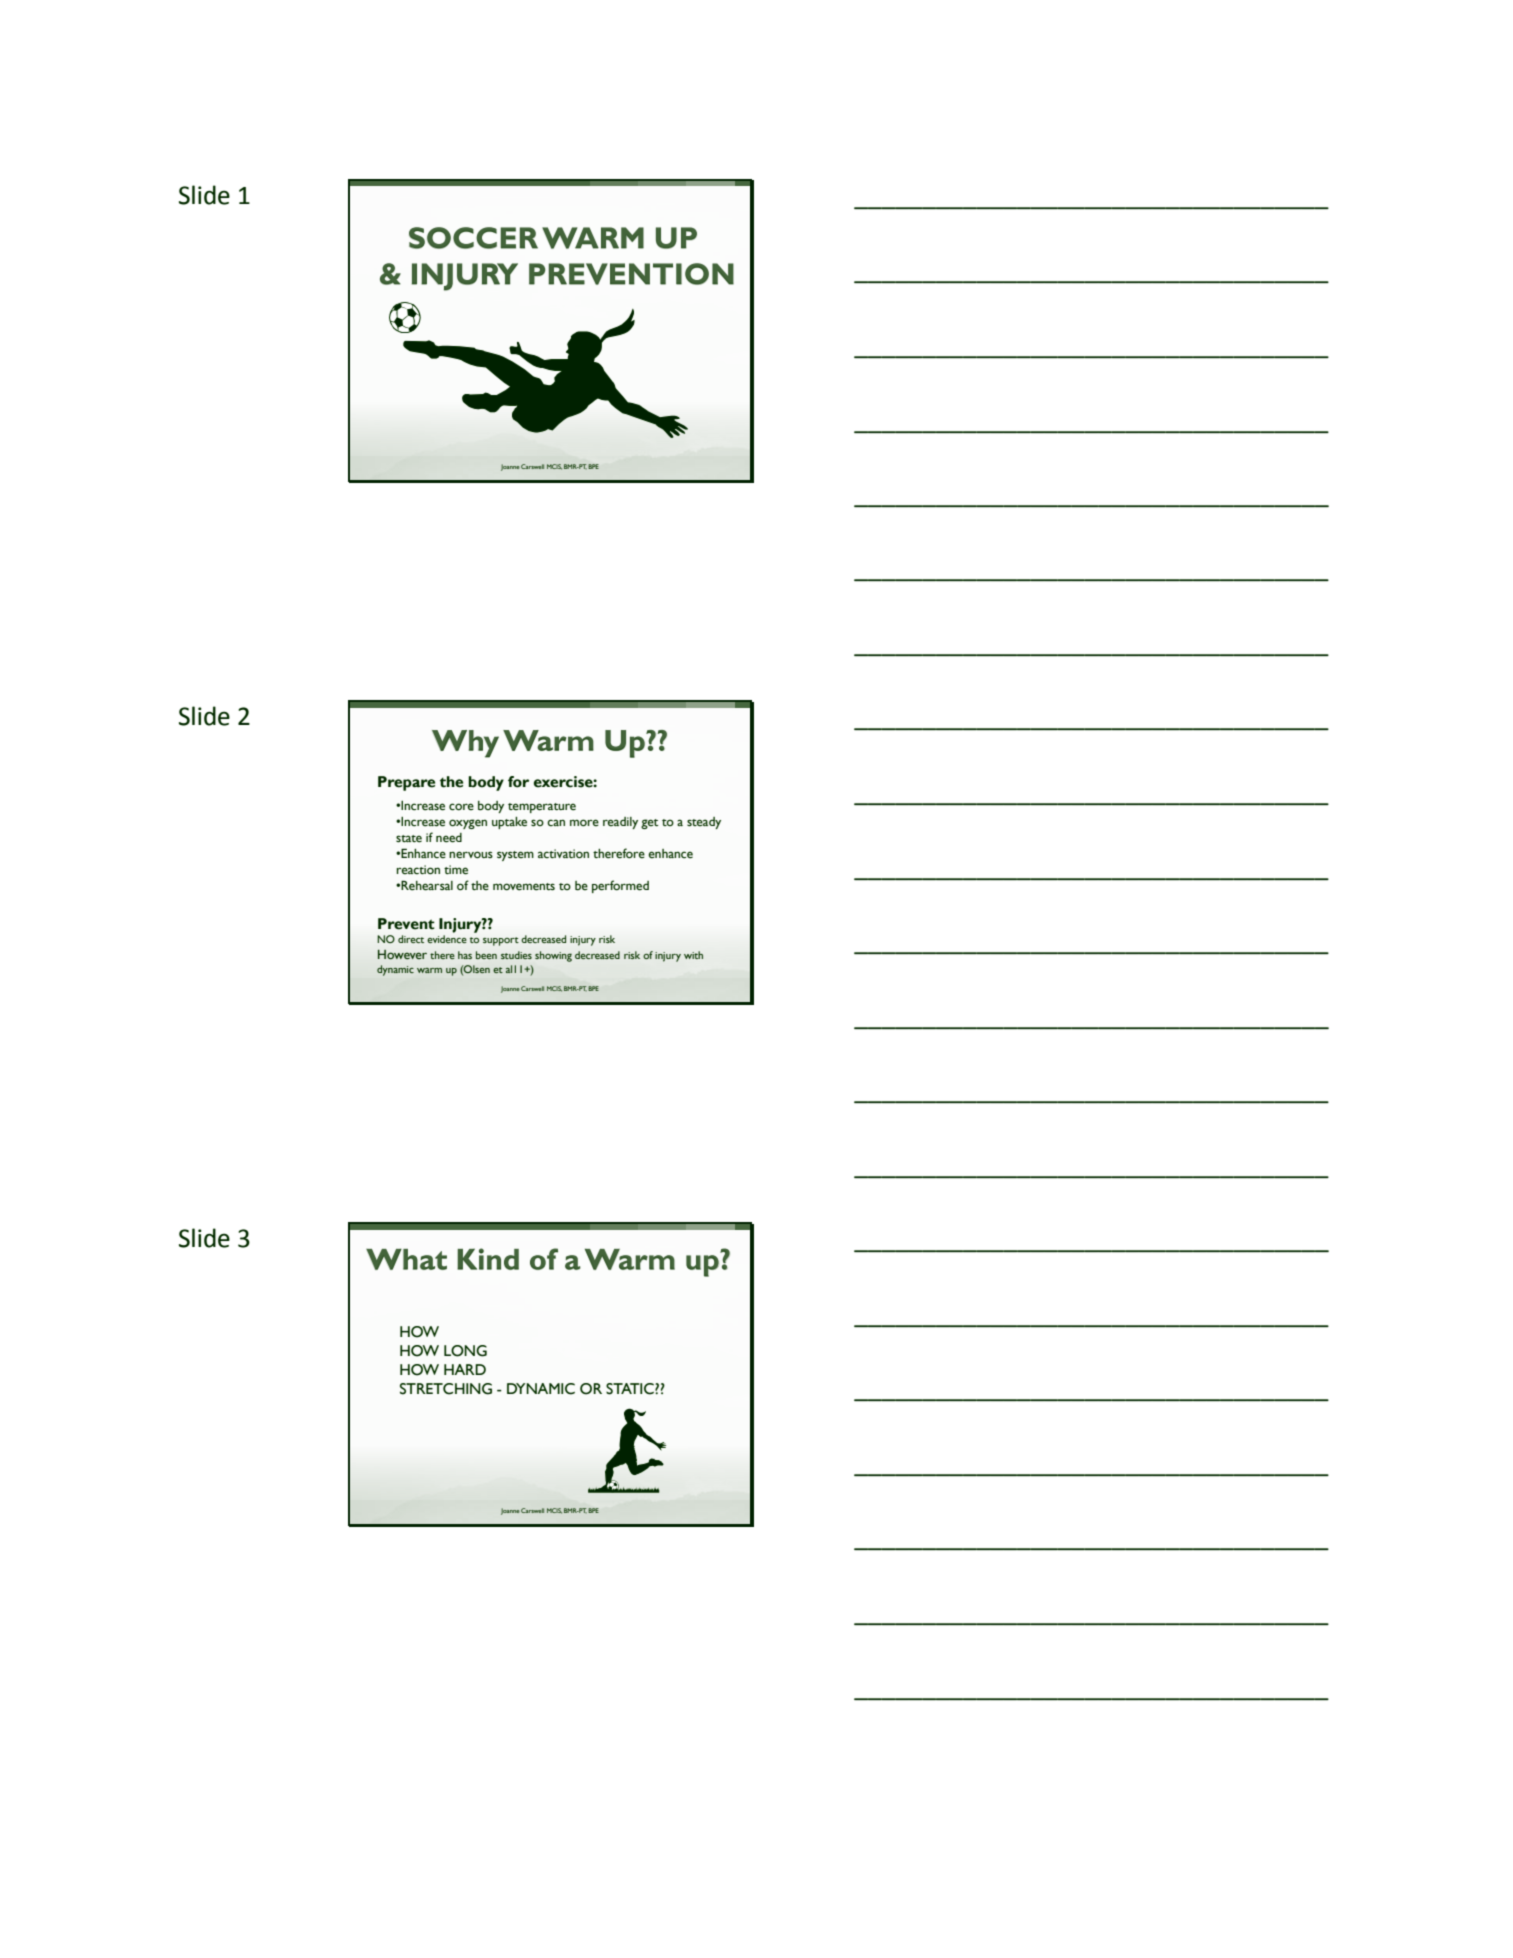 This page has height=1958, width=1513. Describe the element at coordinates (465, 1369) in the page. I see `HARD` at that location.
